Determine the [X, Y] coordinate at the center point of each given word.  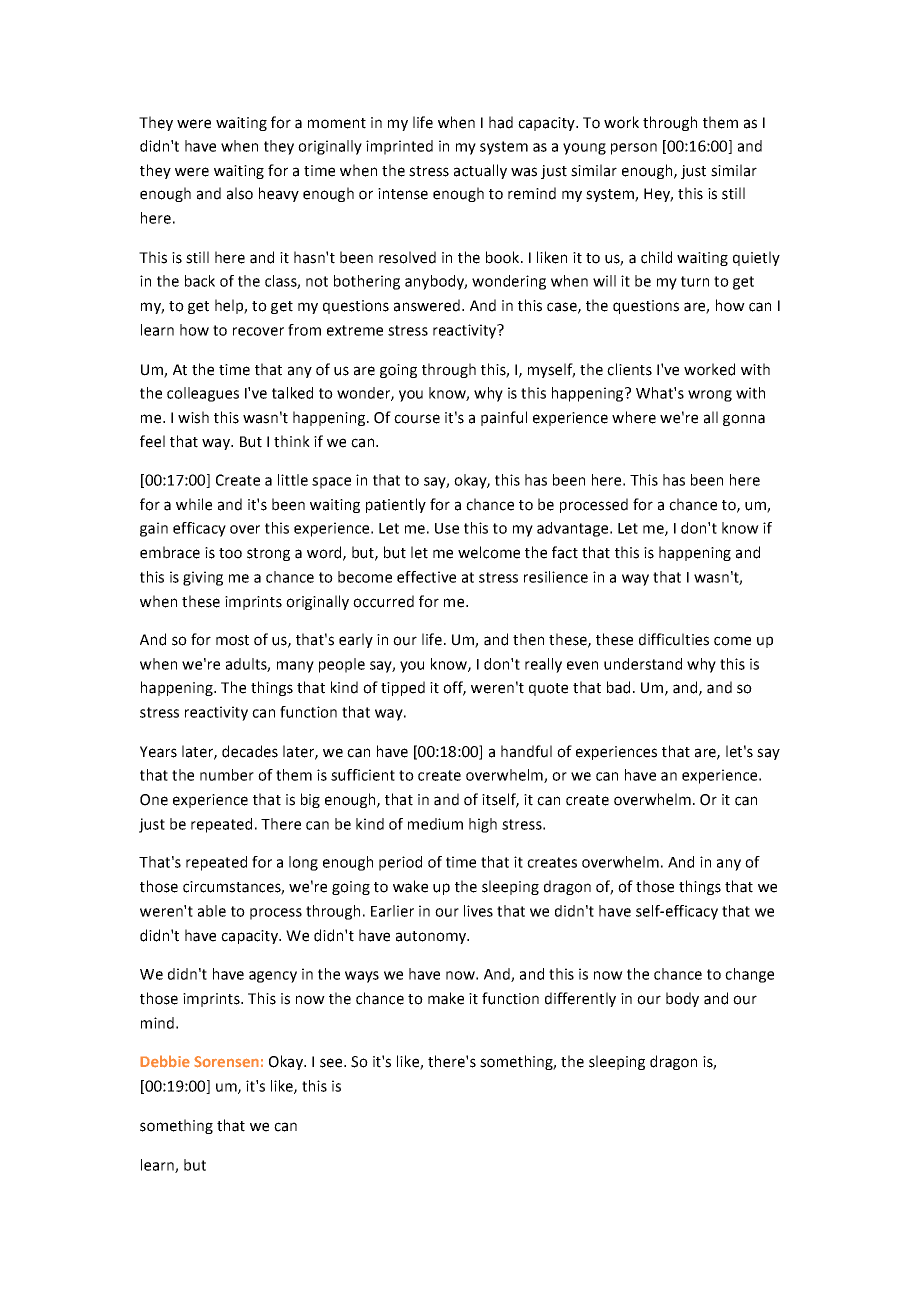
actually [480, 171]
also [240, 193]
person [634, 149]
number [227, 775]
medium [435, 824]
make [446, 998]
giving [203, 578]
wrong [710, 396]
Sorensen [226, 1062]
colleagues [203, 394]
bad [618, 687]
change [749, 975]
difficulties [674, 639]
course [417, 419]
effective [426, 577]
